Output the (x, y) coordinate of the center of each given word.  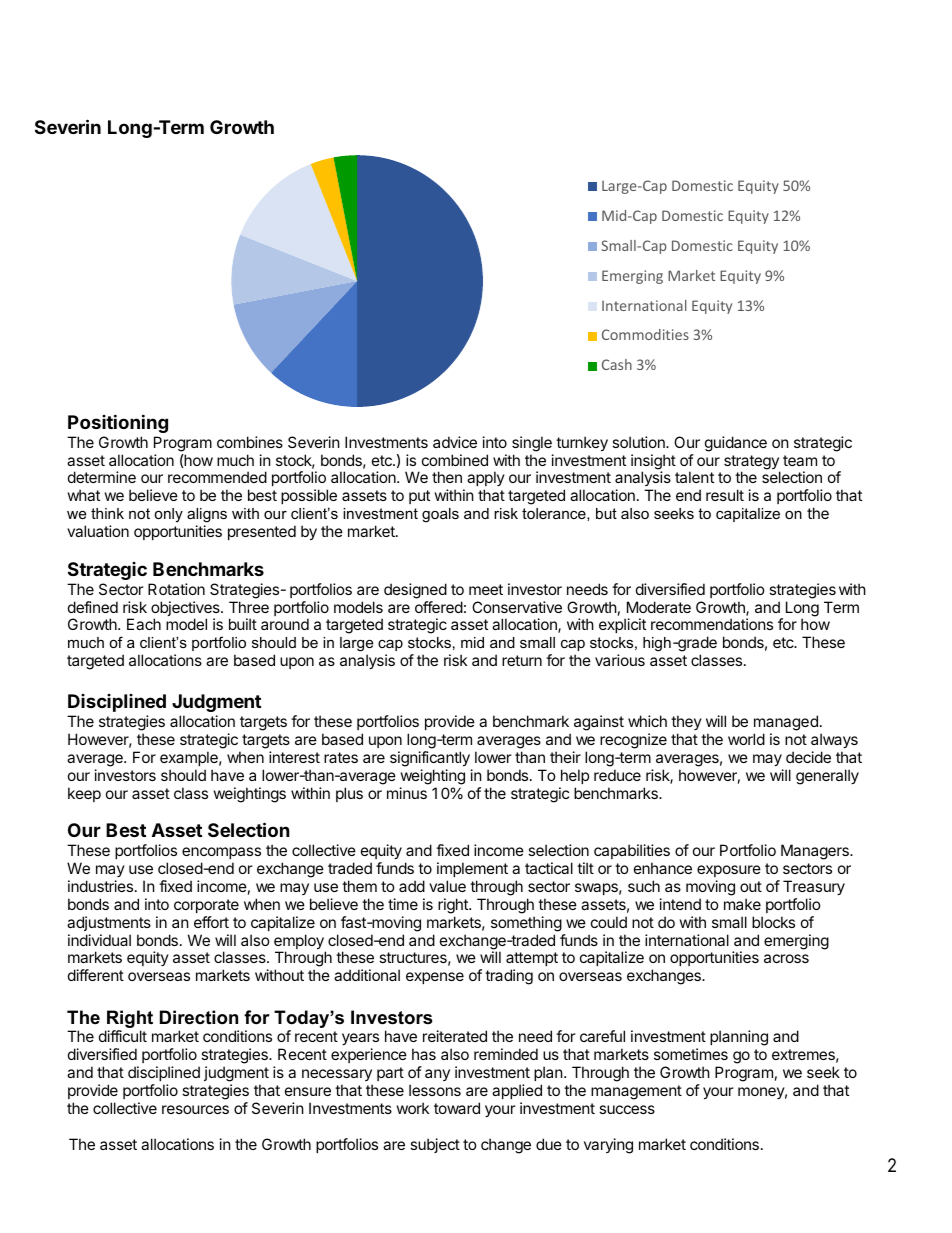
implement (472, 869)
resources (195, 1109)
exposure (729, 871)
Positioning (118, 423)
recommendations (712, 624)
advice (455, 442)
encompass (221, 853)
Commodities (645, 334)
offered (439, 607)
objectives (186, 610)
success (627, 1109)
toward (457, 1108)
